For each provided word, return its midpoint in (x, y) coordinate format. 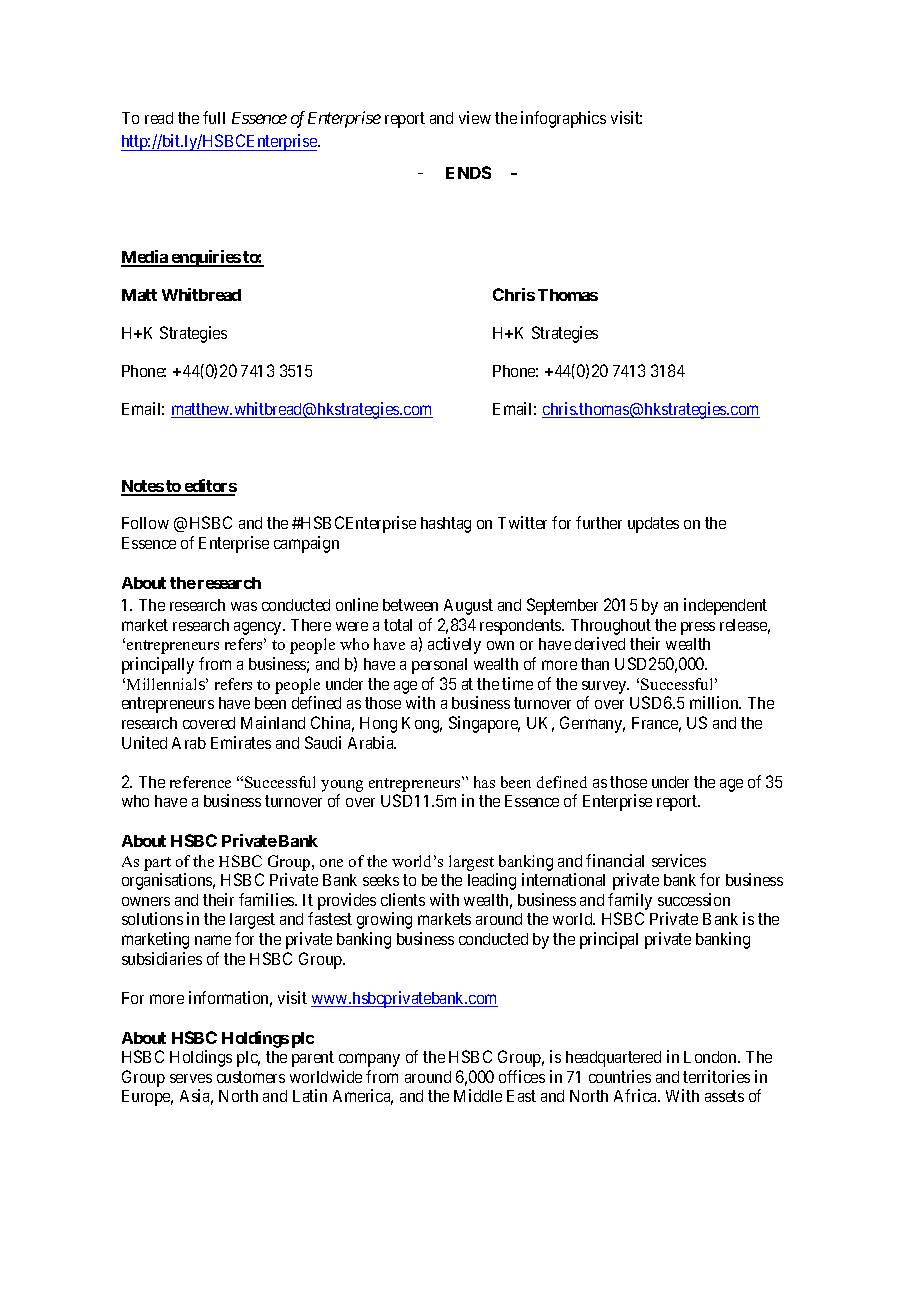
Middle (478, 1095)
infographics (563, 119)
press (698, 628)
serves (191, 1078)
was (244, 606)
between (410, 605)
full (214, 117)
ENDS (468, 172)
